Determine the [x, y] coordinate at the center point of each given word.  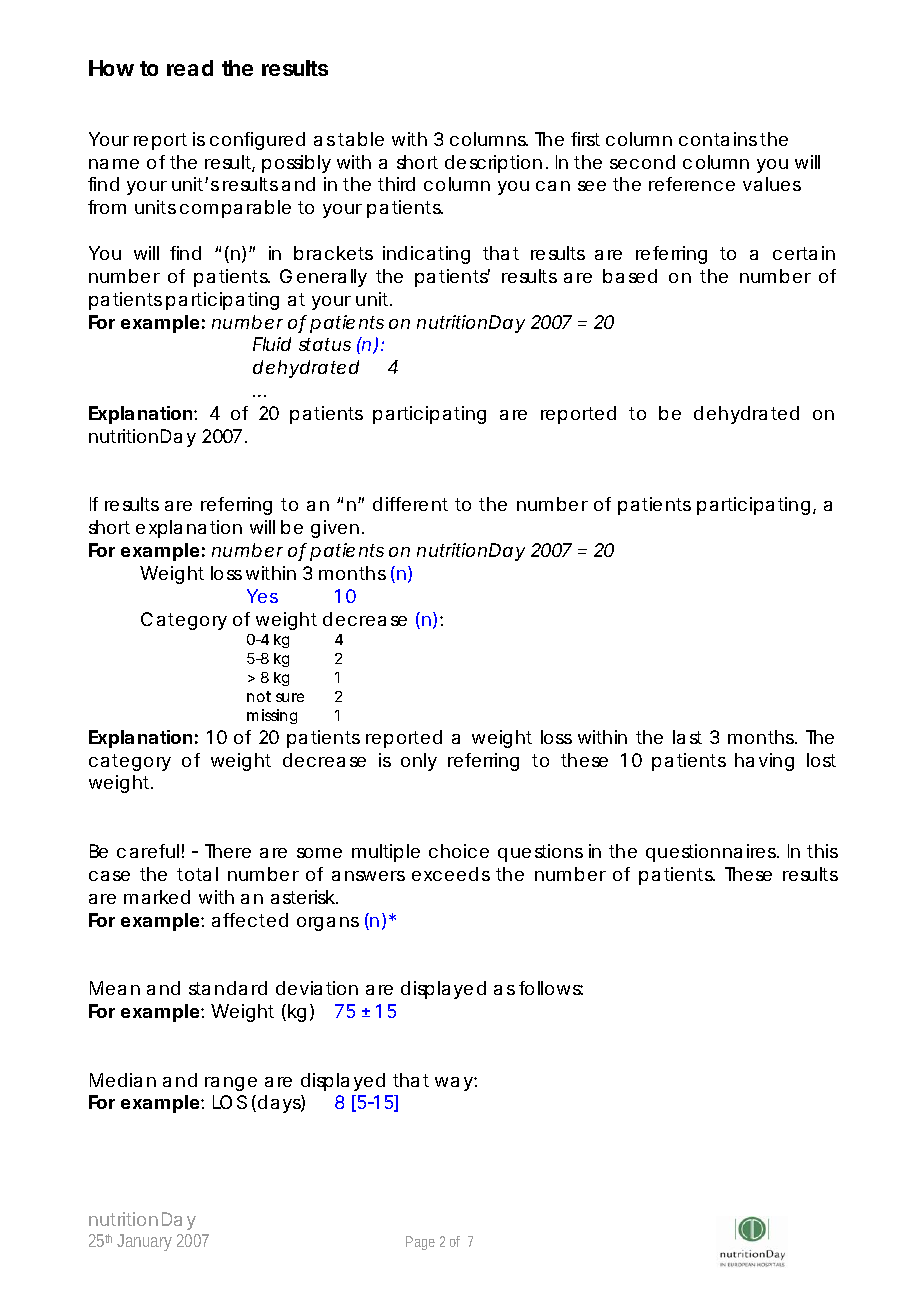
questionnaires [712, 853]
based [630, 276]
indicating [426, 255]
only [419, 762]
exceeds [451, 874]
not [259, 696]
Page [420, 1243]
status [325, 344]
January [144, 1242]
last [687, 737]
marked [157, 897]
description [493, 164]
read [190, 68]
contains [718, 139]
